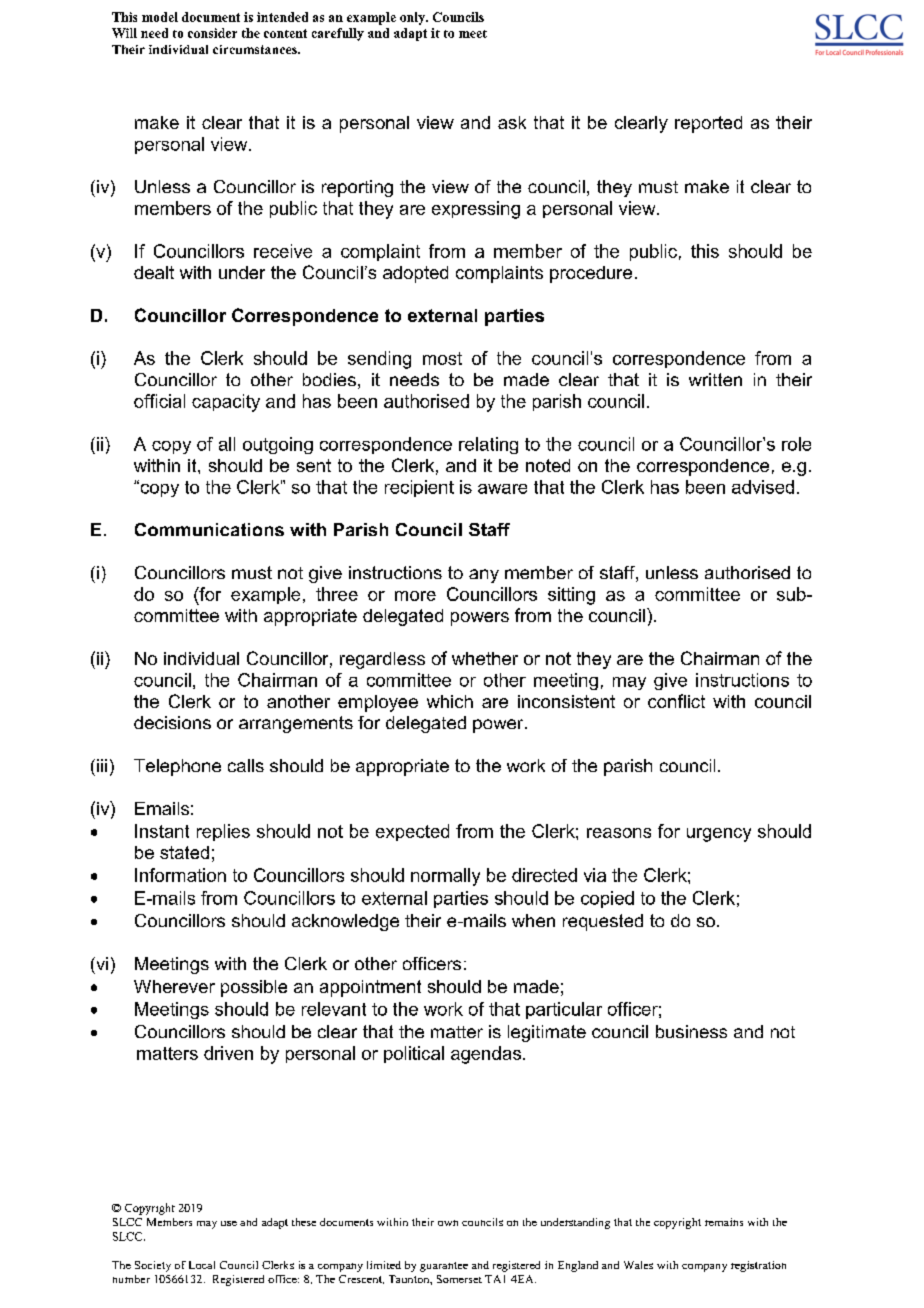 This screenshot has width=924, height=1308. What do you see at coordinates (485, 658) in the screenshot?
I see `whether` at bounding box center [485, 658].
